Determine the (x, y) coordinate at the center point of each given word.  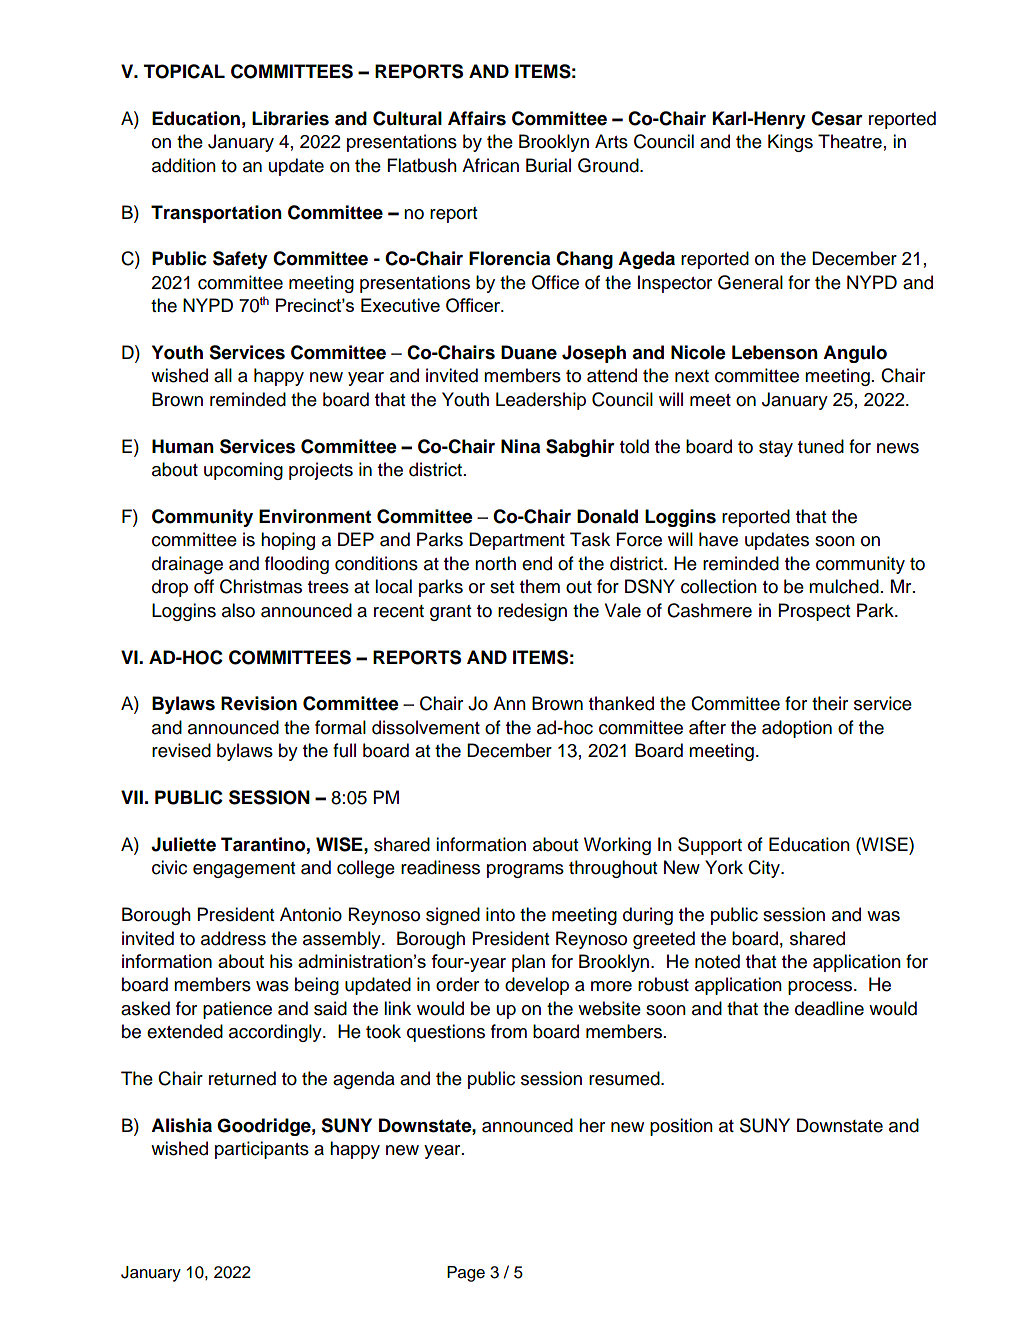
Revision (259, 703)
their (830, 703)
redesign (532, 612)
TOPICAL (184, 71)
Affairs (477, 118)
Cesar (837, 118)
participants (262, 1150)
